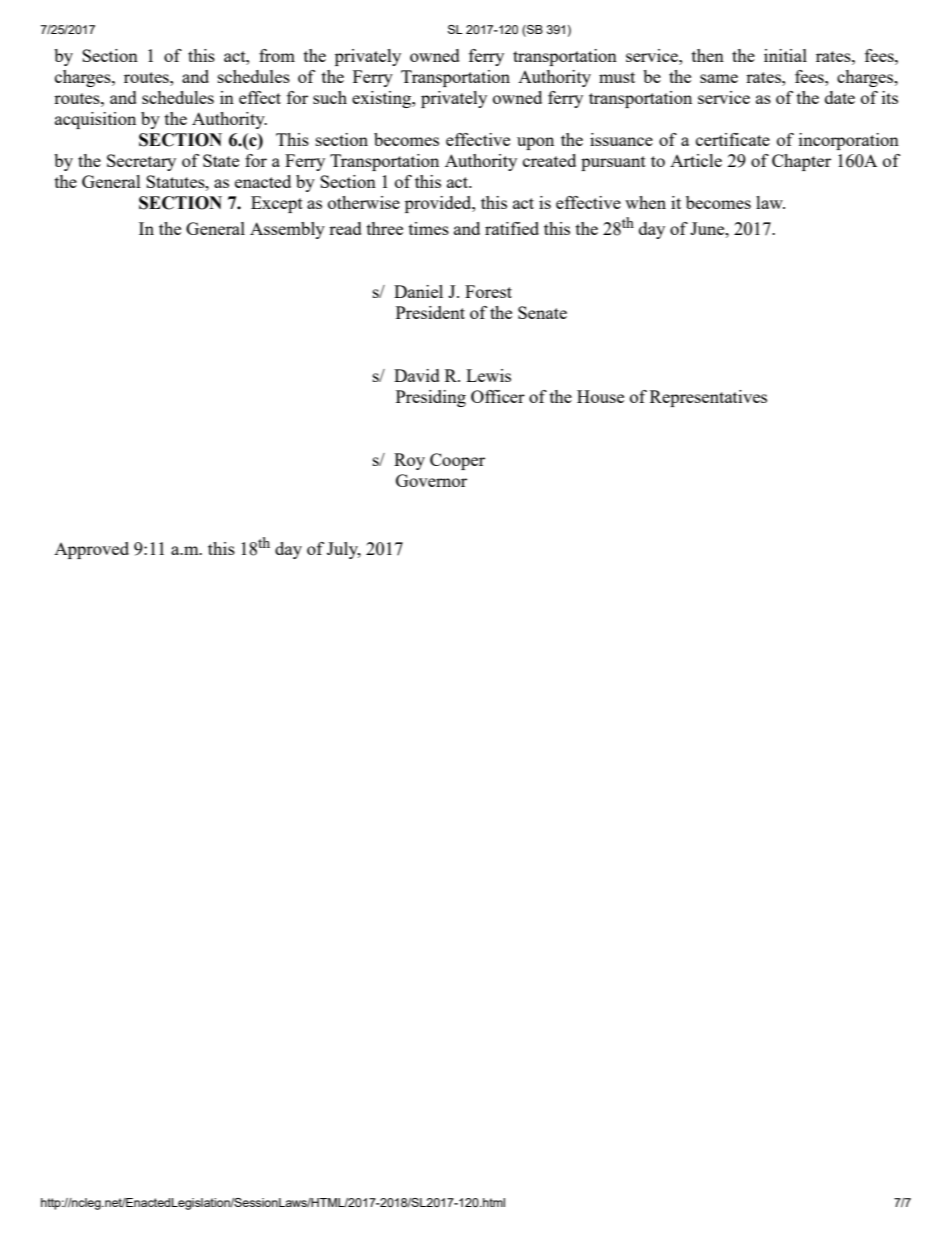 The width and height of the document is (952, 1233). Describe the element at coordinates (785, 55) in the document. I see `initial` at that location.
